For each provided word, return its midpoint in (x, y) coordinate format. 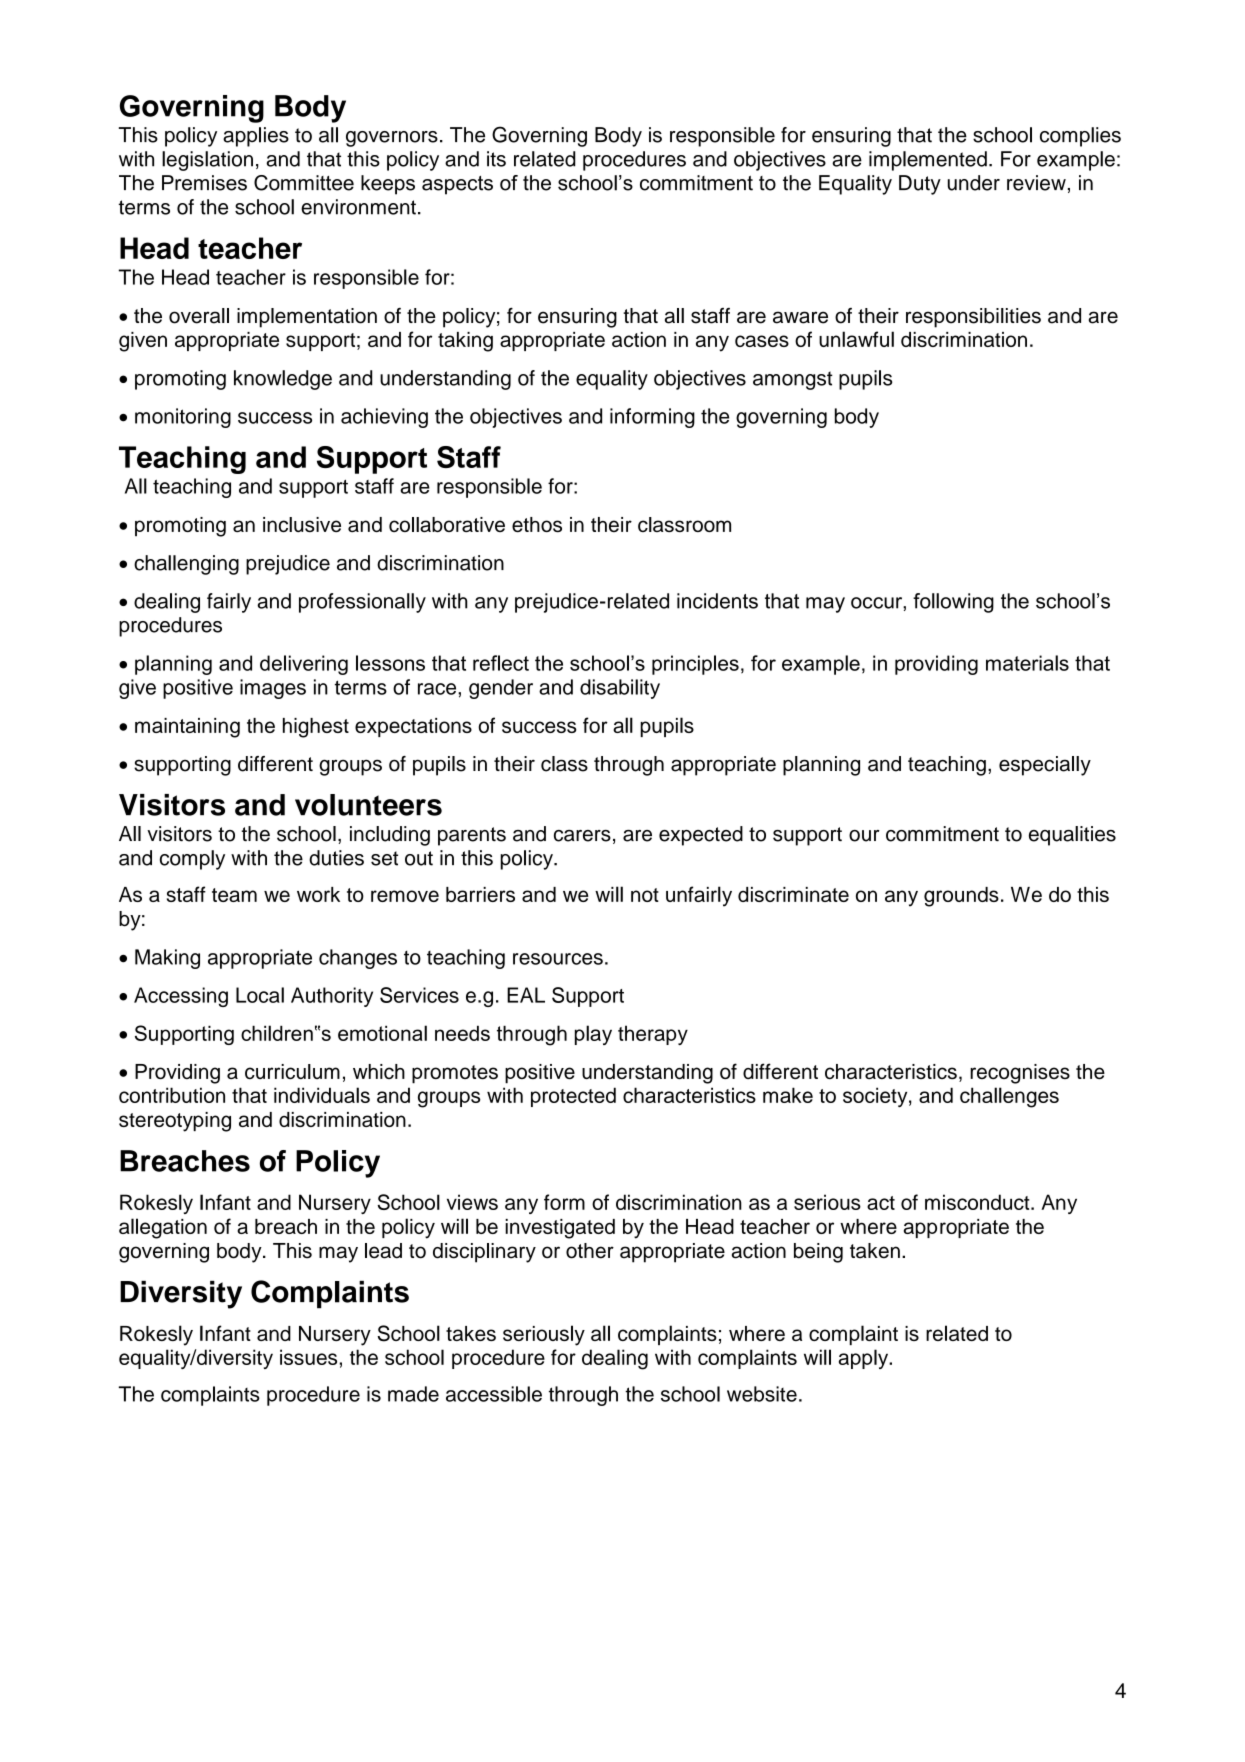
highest (316, 728)
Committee (304, 183)
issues (308, 1357)
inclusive (302, 524)
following (953, 603)
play (593, 1035)
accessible (494, 1394)
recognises (1020, 1074)
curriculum (292, 1072)
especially (1045, 766)
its (496, 159)
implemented (928, 161)
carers (582, 836)
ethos (537, 524)
